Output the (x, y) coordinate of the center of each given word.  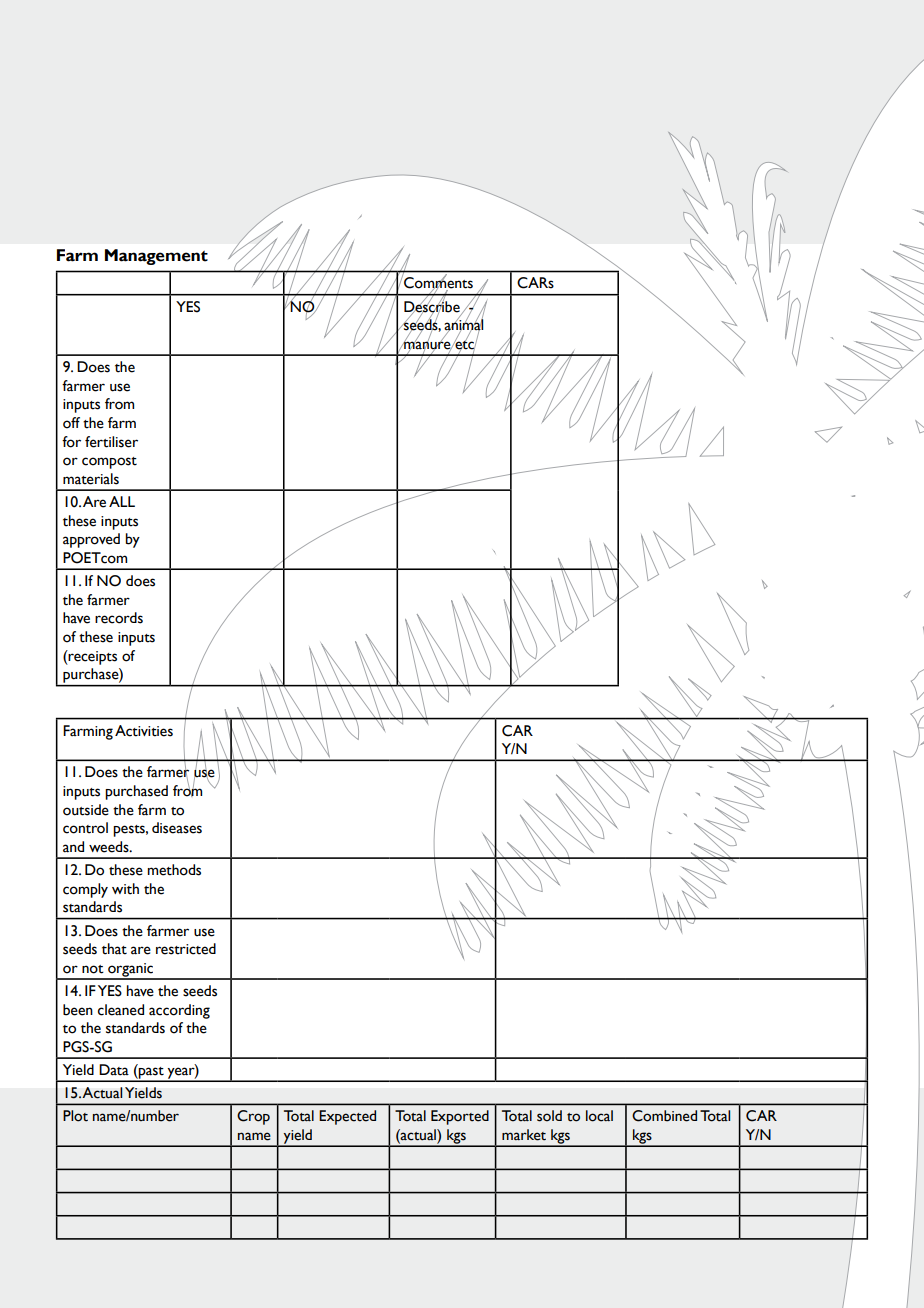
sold (549, 1116)
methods (174, 870)
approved (91, 540)
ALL (122, 501)
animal (463, 325)
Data (114, 1070)
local (599, 1116)
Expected (347, 1117)
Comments (437, 283)
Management (156, 257)
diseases (177, 828)
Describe (432, 306)
